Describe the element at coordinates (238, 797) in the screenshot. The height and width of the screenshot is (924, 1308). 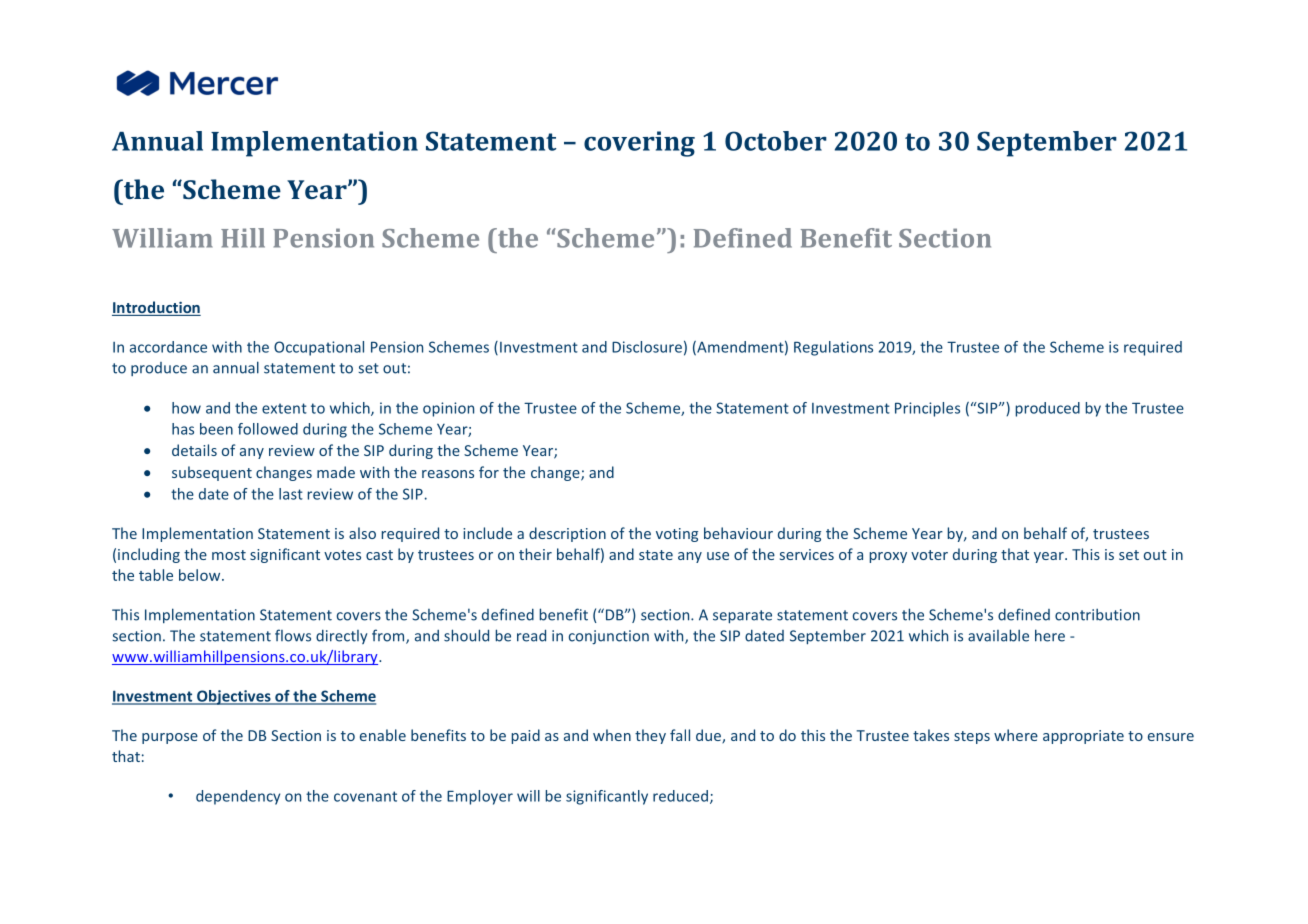
I see `dependency` at that location.
